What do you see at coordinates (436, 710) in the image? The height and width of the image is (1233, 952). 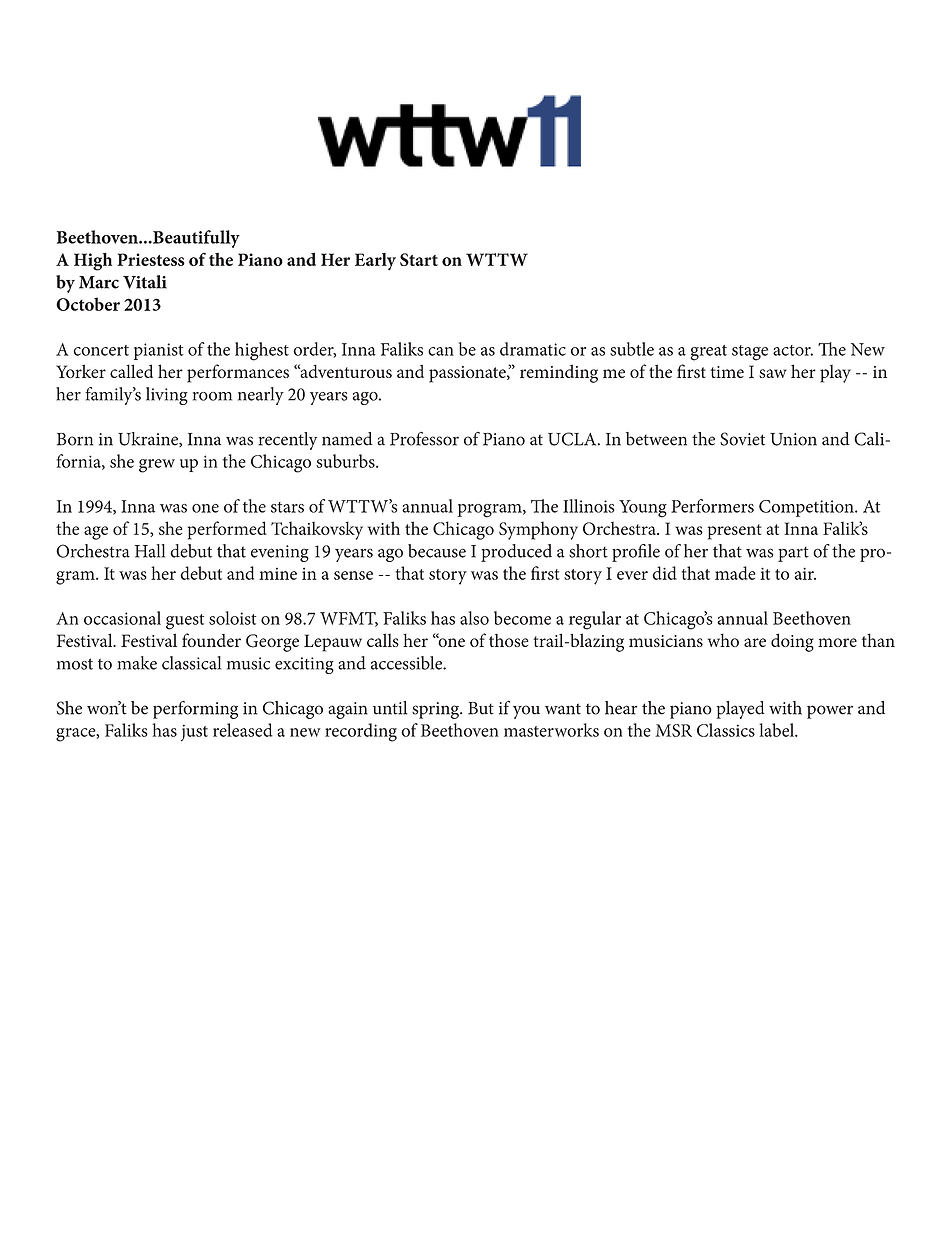 I see `spring` at bounding box center [436, 710].
